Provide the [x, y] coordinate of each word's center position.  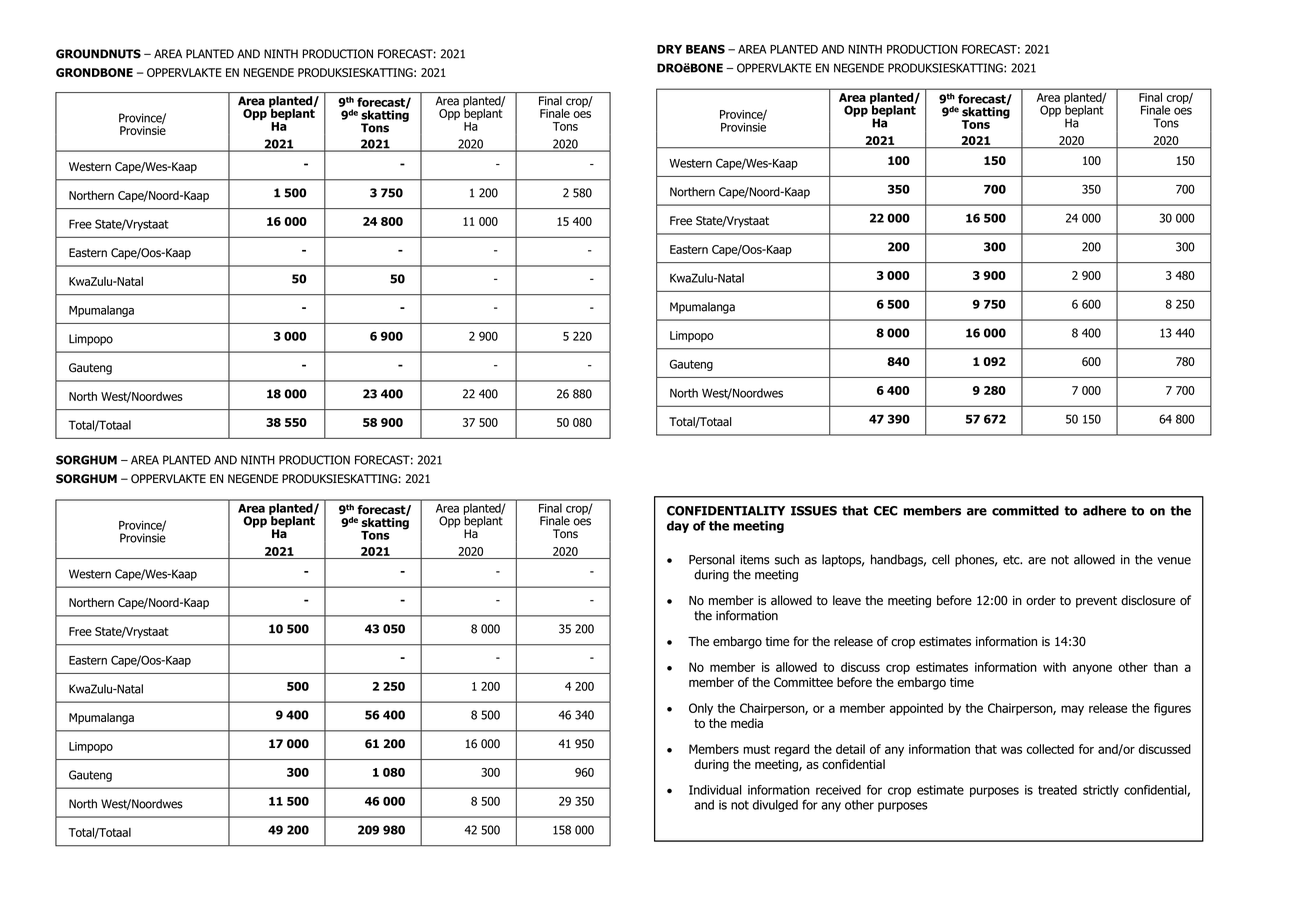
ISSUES [814, 511]
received [838, 790]
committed [1025, 510]
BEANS [705, 49]
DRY [669, 49]
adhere [1104, 510]
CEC [886, 511]
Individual [715, 790]
